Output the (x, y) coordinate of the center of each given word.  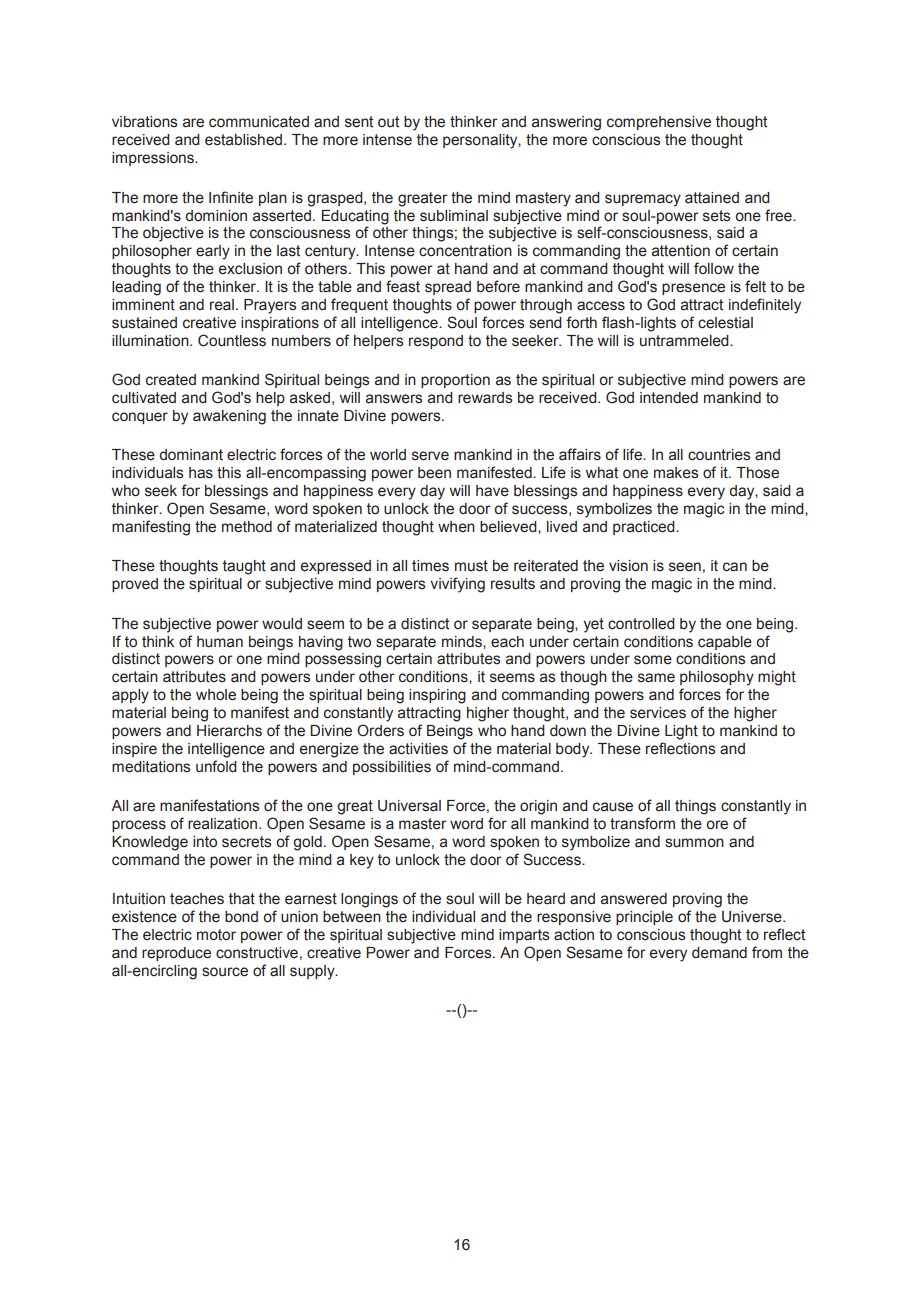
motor (216, 935)
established (245, 140)
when (456, 527)
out (388, 122)
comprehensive (659, 123)
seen (685, 567)
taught (244, 567)
